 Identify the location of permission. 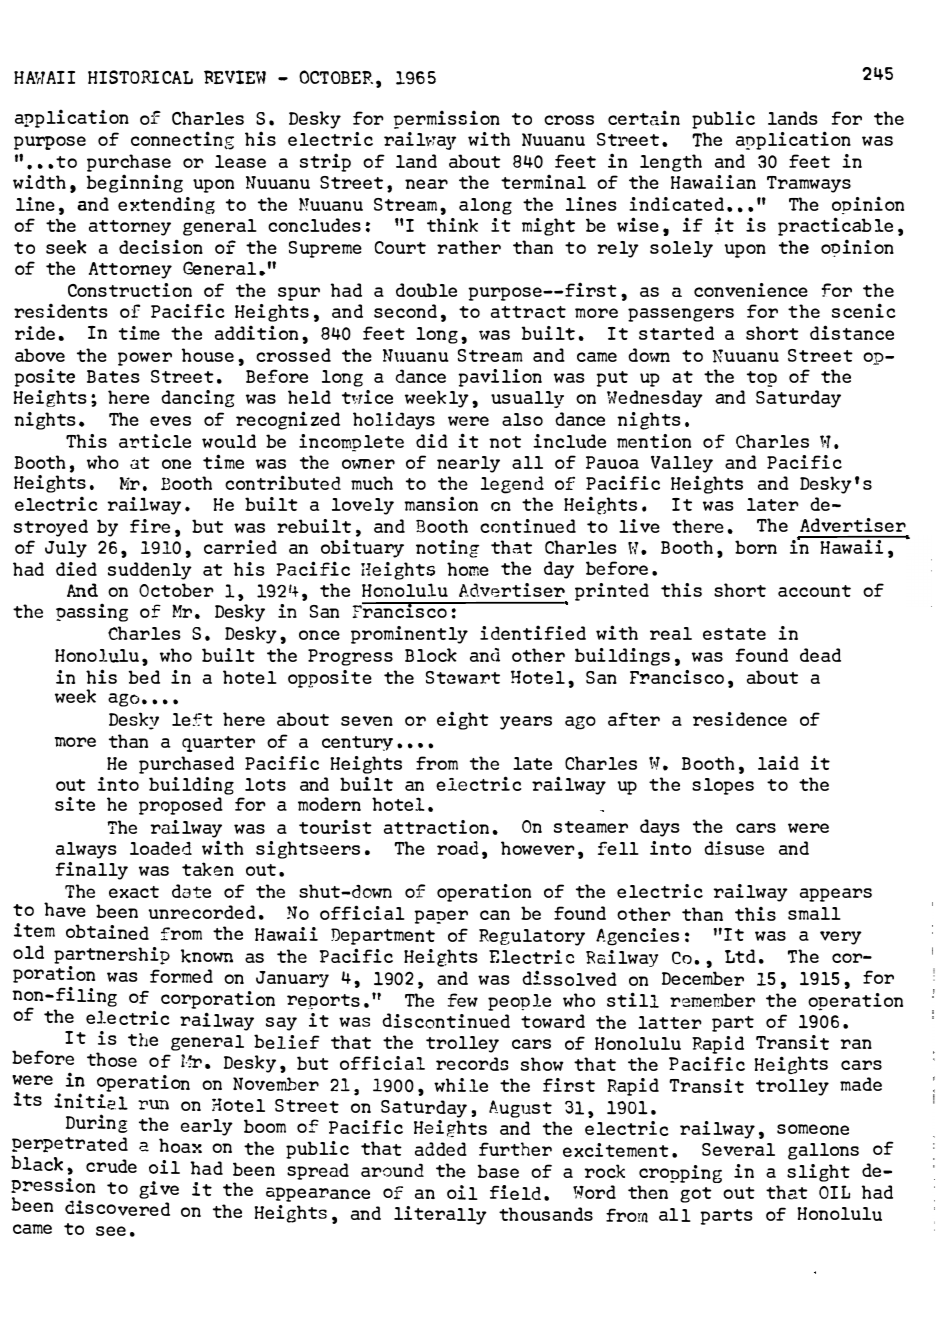
(447, 119).
